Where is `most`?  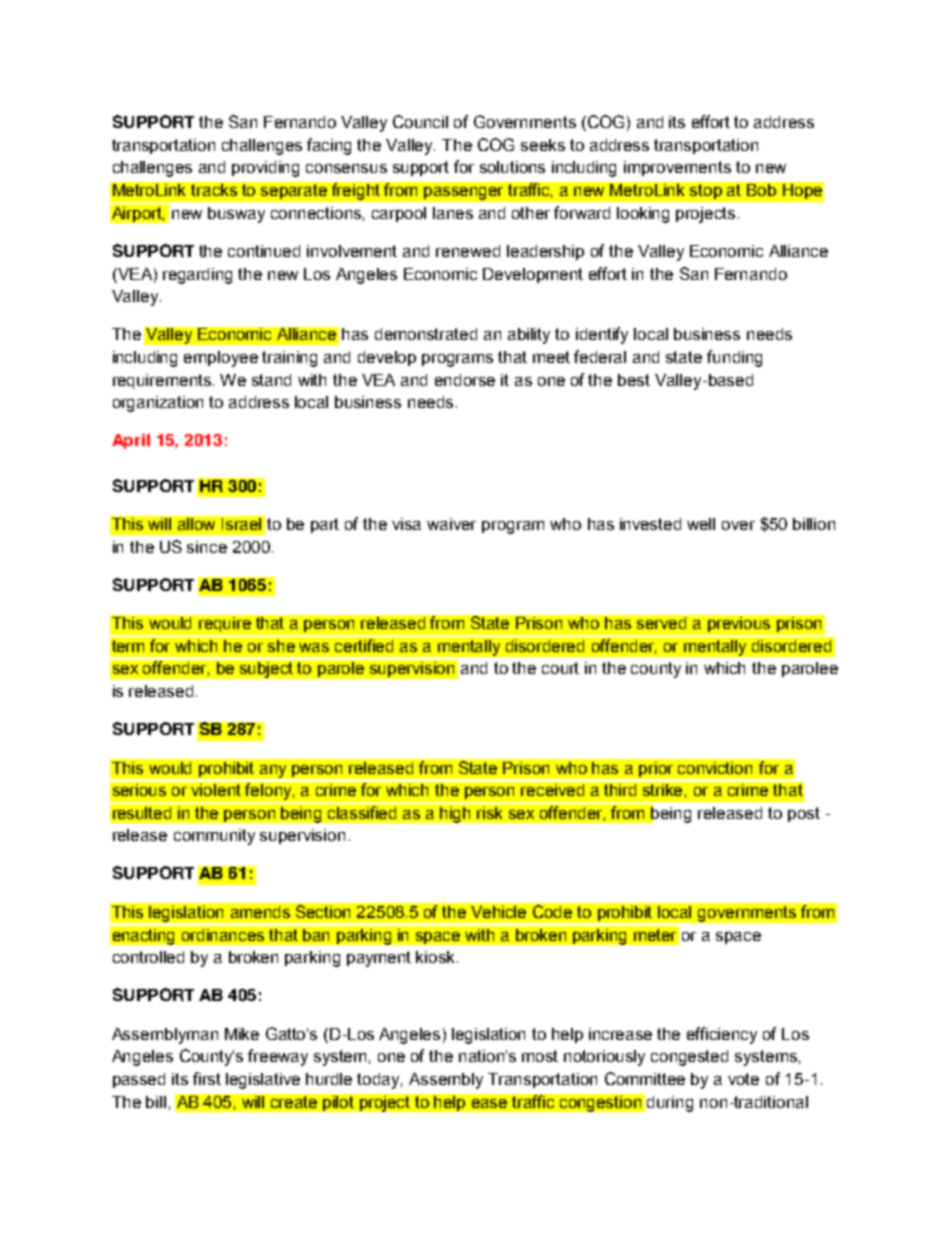 most is located at coordinates (540, 1056).
